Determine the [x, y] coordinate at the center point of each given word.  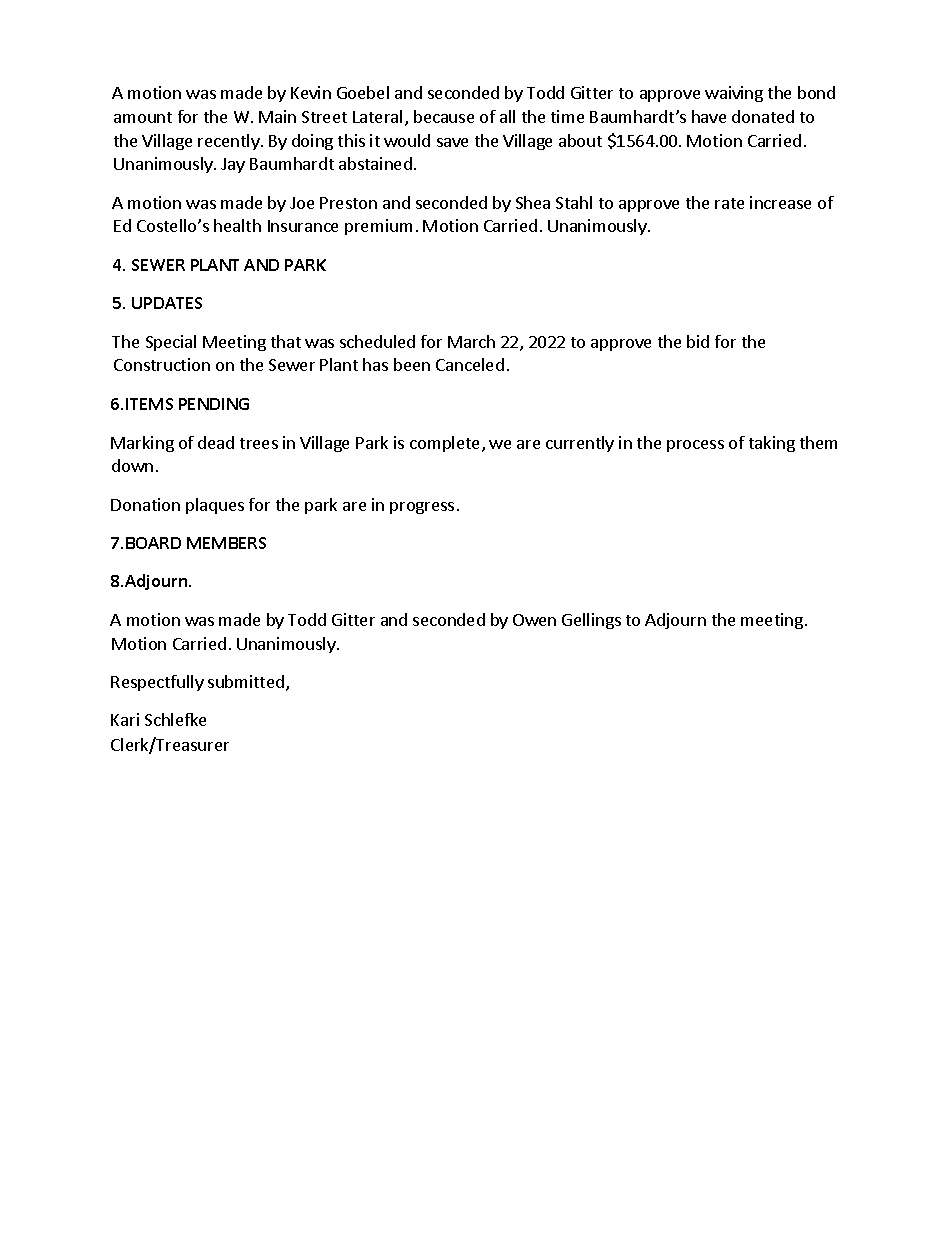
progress [422, 508]
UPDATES [167, 303]
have [709, 116]
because [444, 116]
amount [143, 117]
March [471, 341]
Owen [534, 620]
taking [772, 444]
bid [698, 341]
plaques [215, 506]
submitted [246, 681]
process [695, 446]
